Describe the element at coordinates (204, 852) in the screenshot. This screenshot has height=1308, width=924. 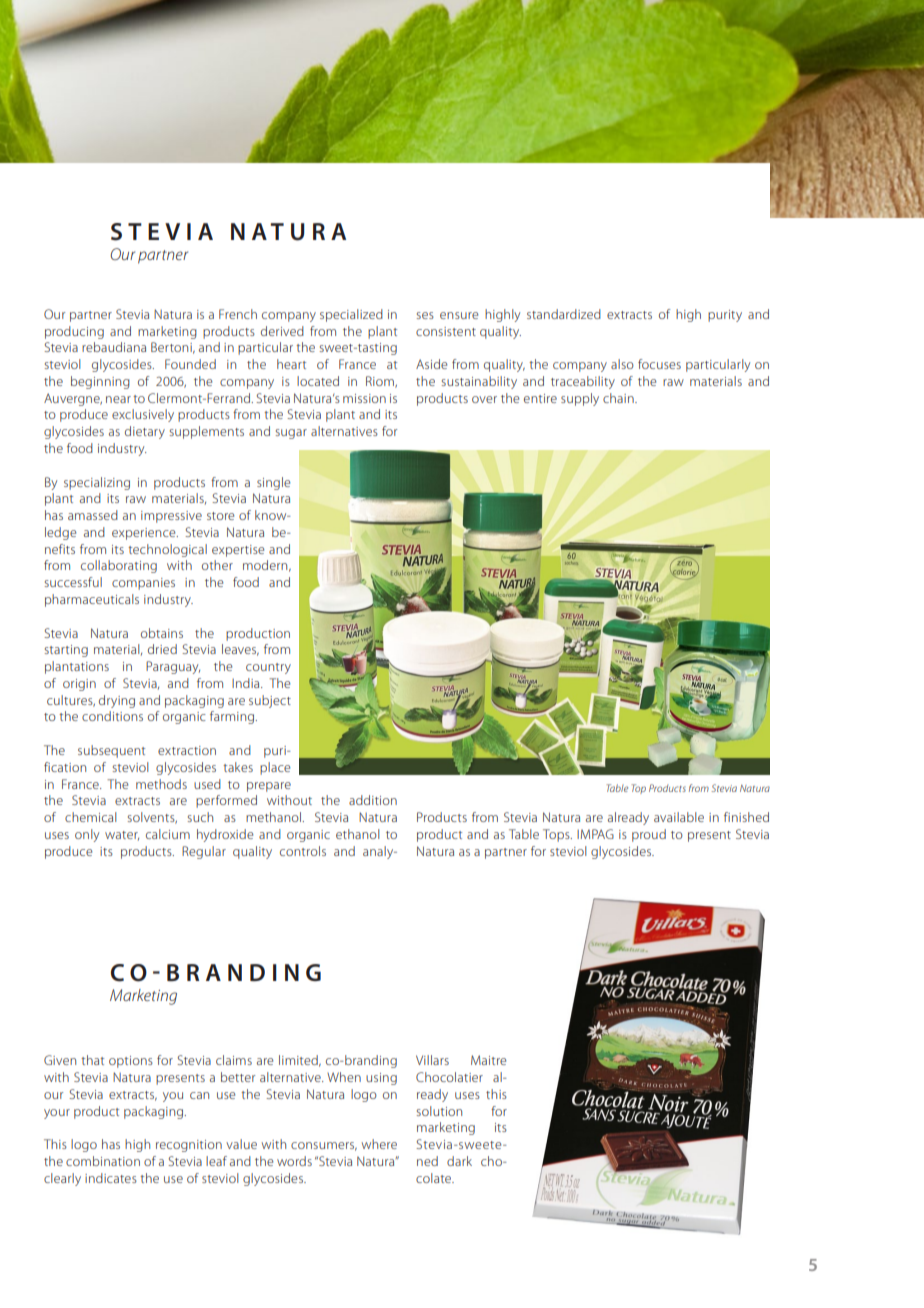
I see `Regular` at that location.
